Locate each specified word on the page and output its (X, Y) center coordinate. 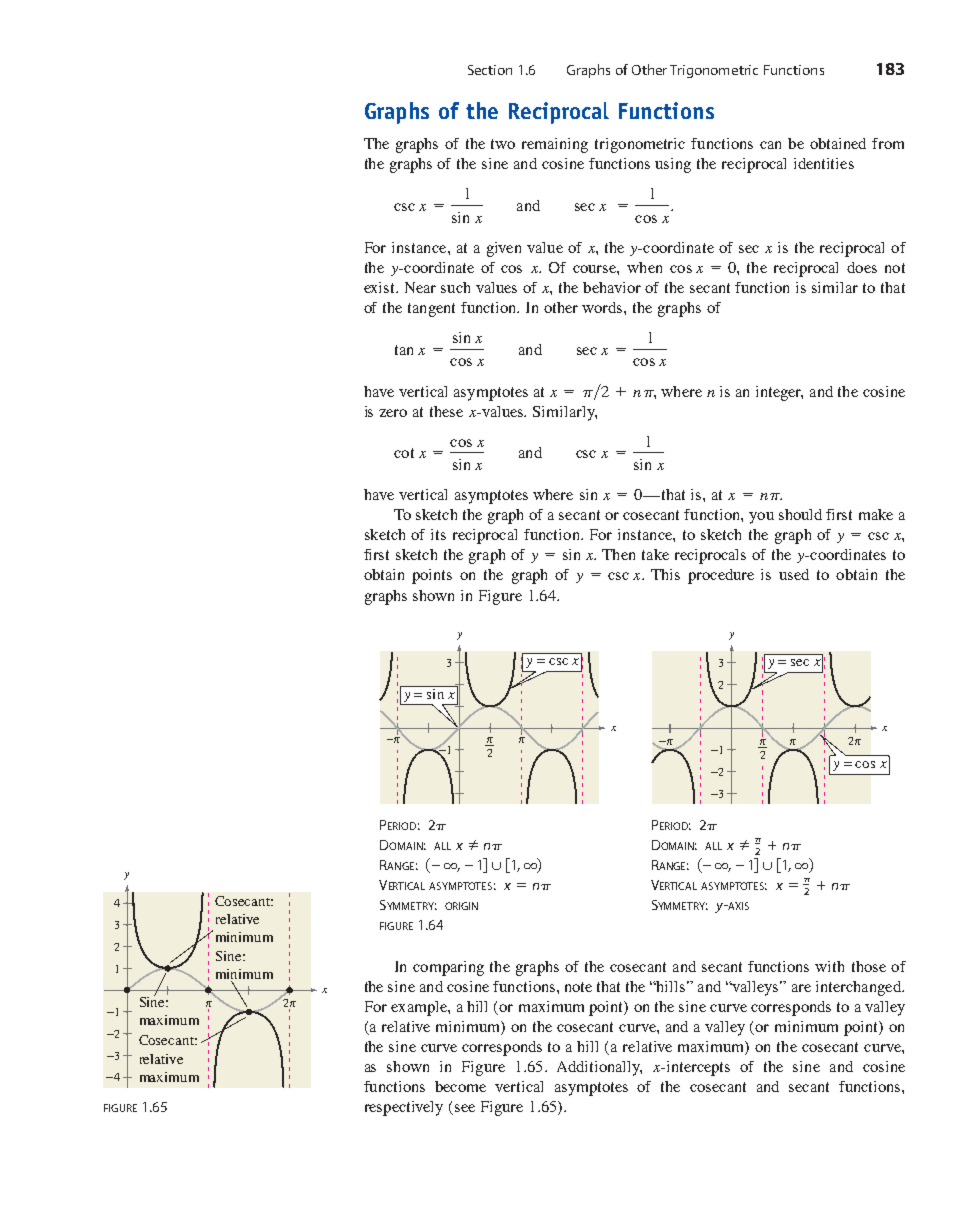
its (438, 534)
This (665, 574)
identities (824, 163)
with (829, 966)
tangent (431, 310)
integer (779, 393)
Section (490, 70)
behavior (612, 287)
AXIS (737, 906)
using (673, 165)
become (460, 1086)
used (794, 574)
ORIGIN (461, 906)
